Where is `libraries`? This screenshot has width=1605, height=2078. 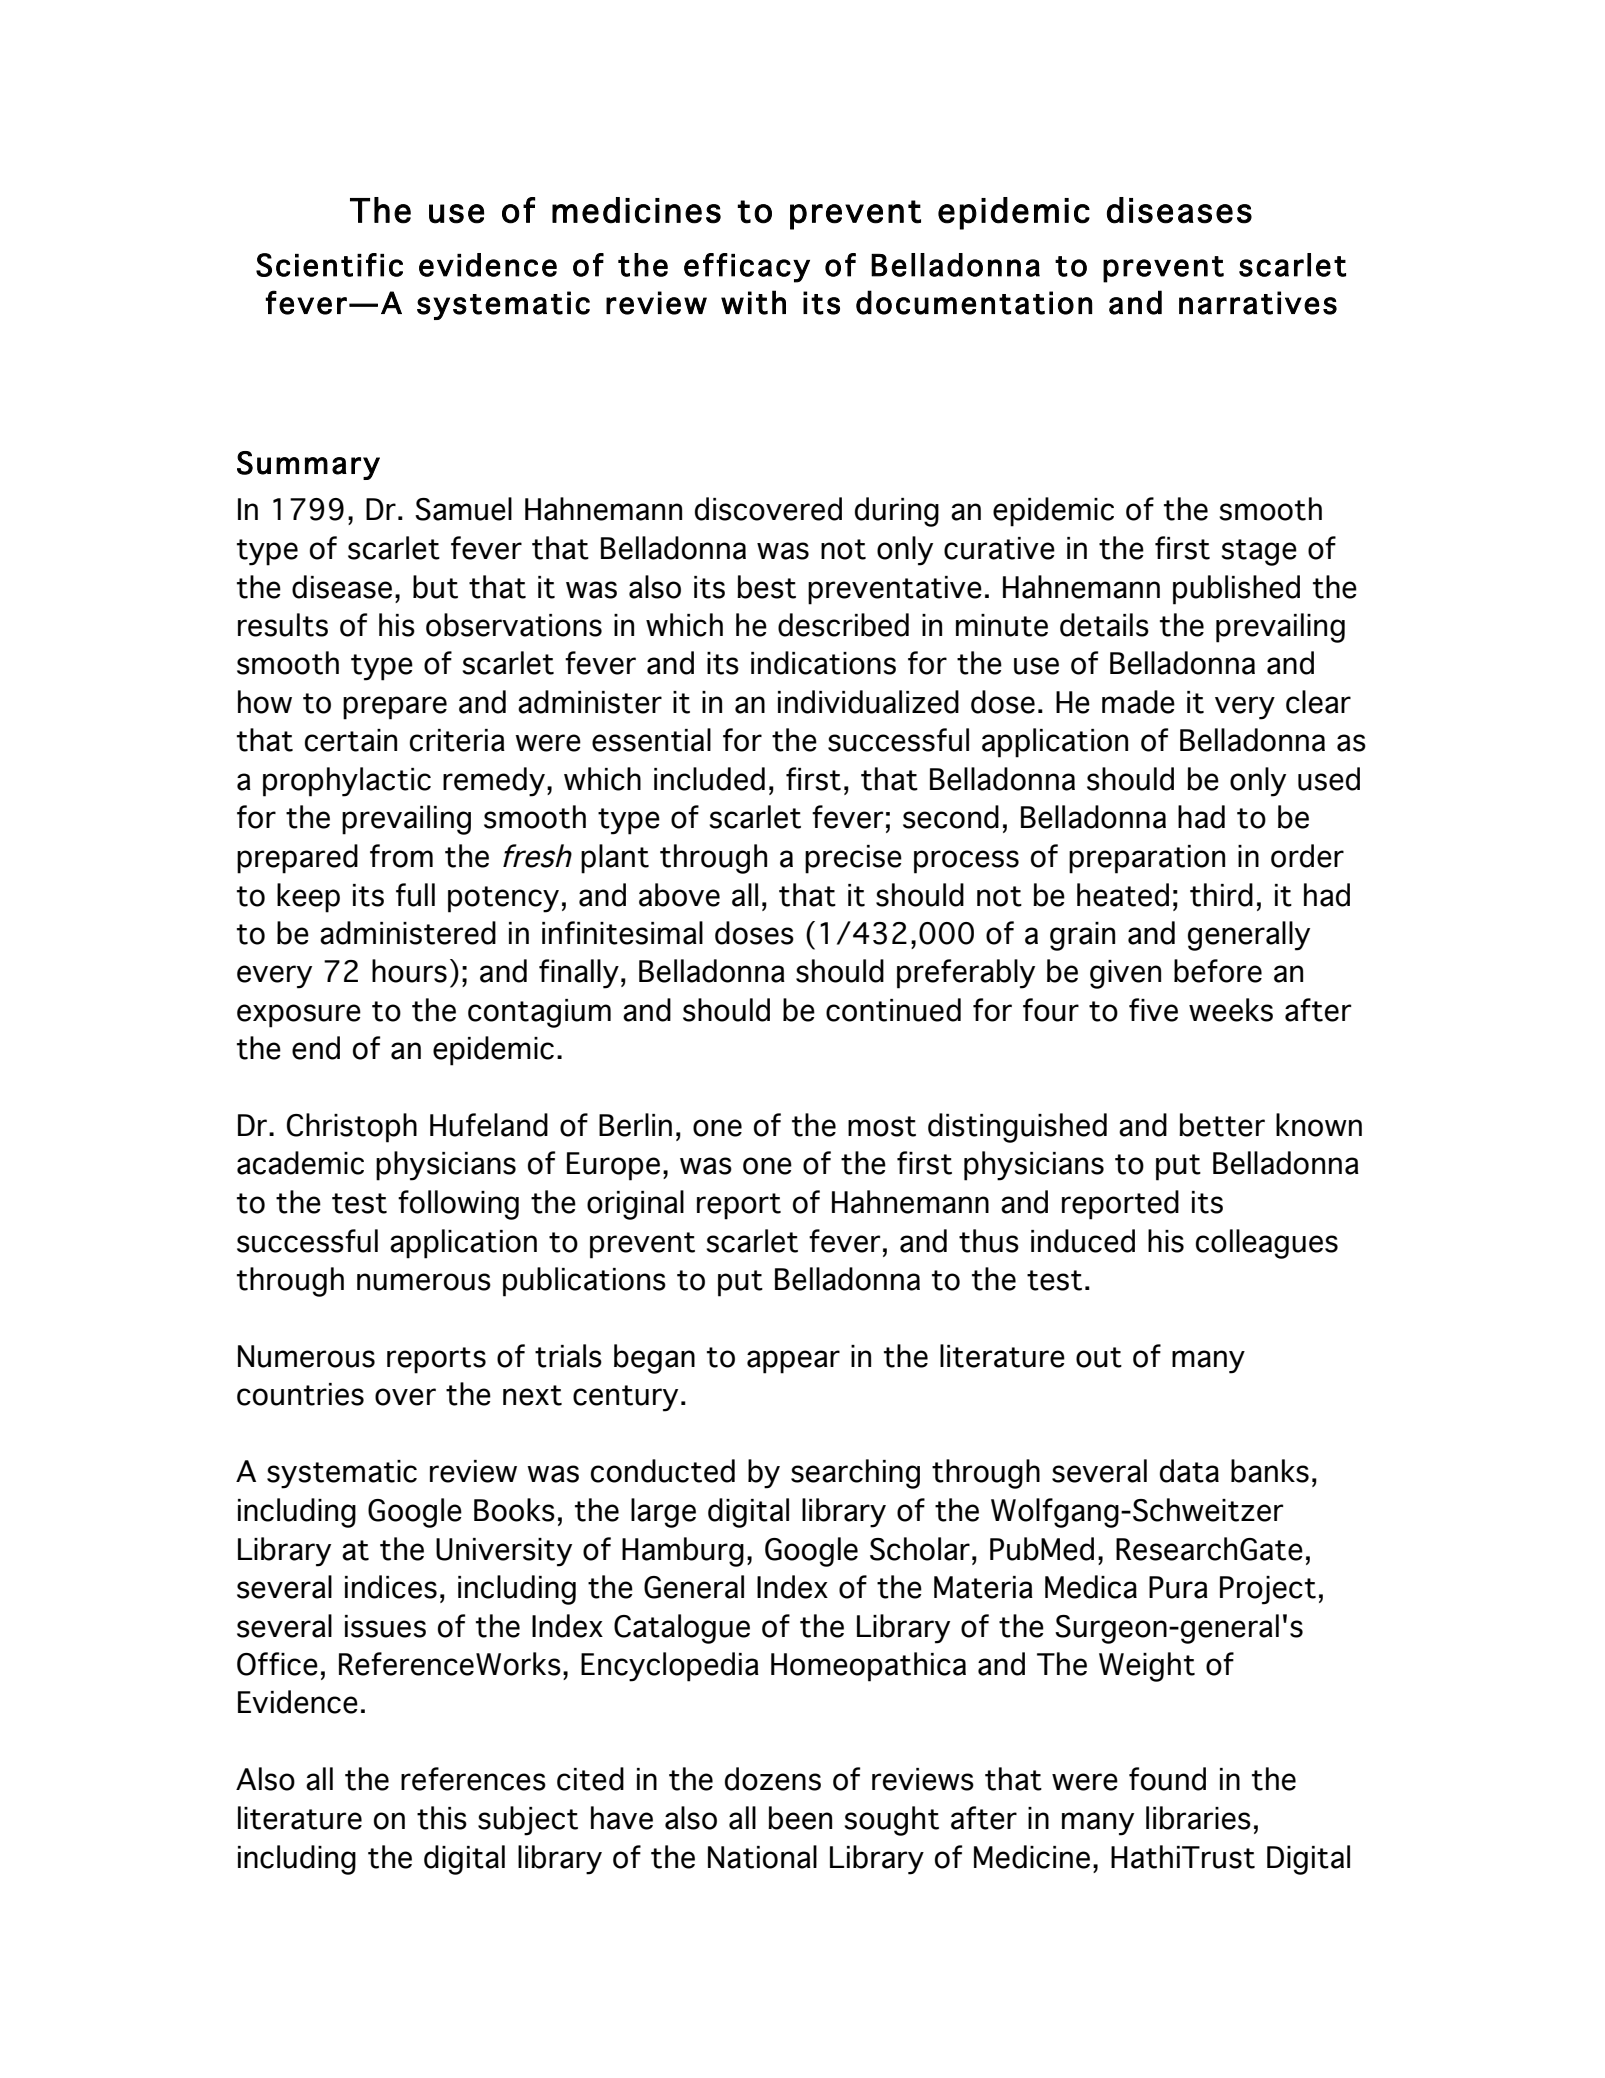 libraries is located at coordinates (1198, 1818).
